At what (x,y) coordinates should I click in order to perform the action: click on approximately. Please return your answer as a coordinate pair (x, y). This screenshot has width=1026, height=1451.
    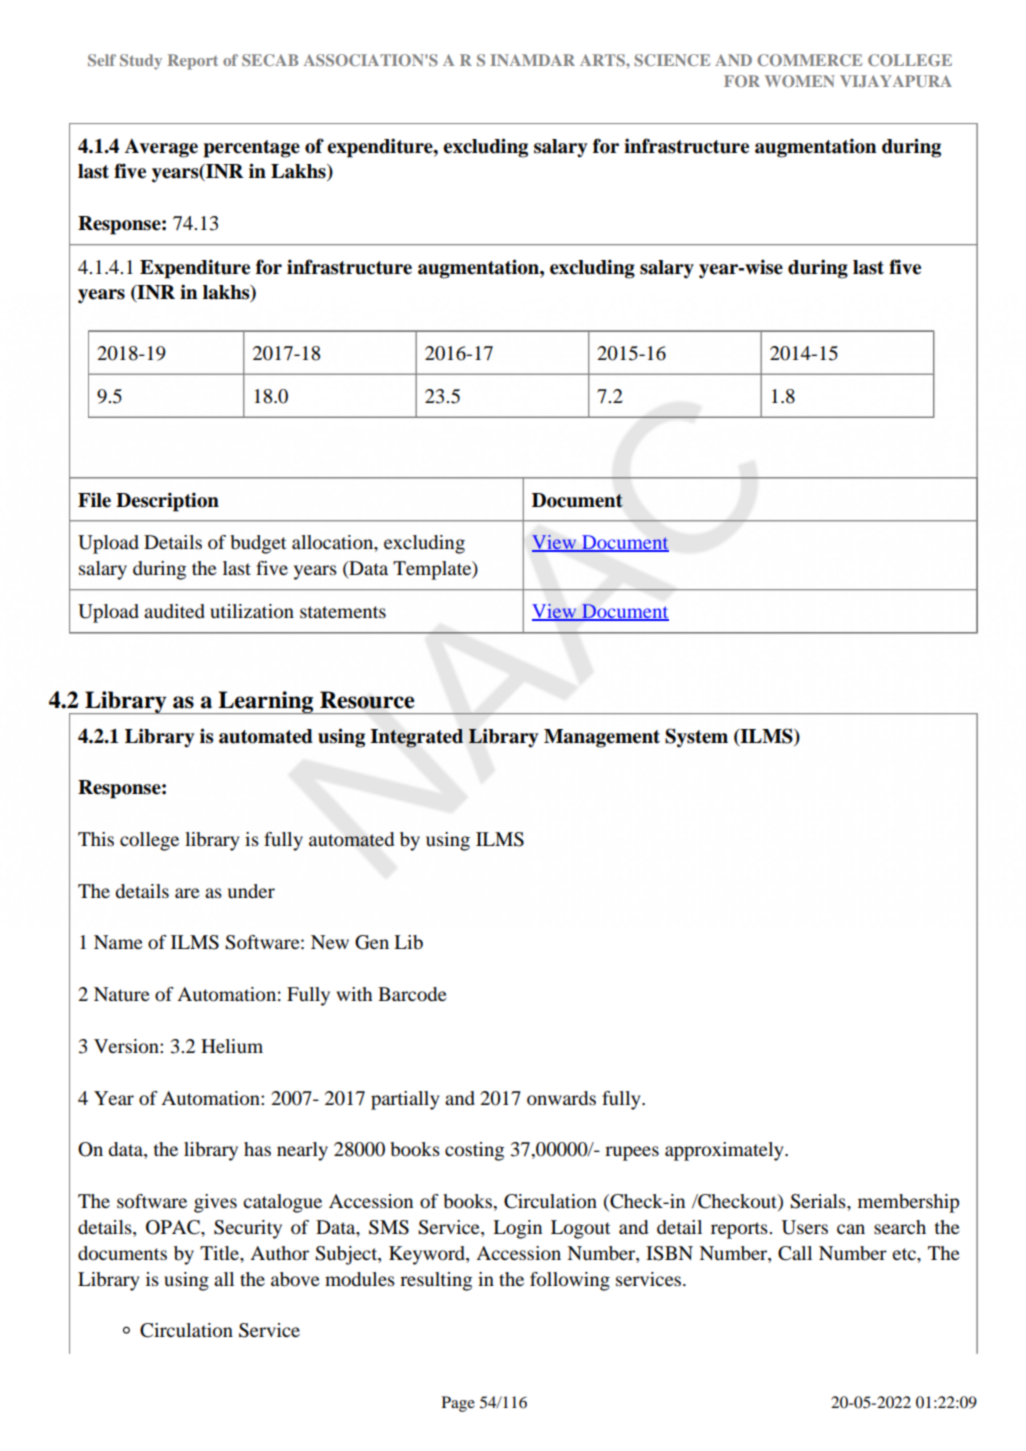
    Looking at the image, I should click on (725, 1151).
